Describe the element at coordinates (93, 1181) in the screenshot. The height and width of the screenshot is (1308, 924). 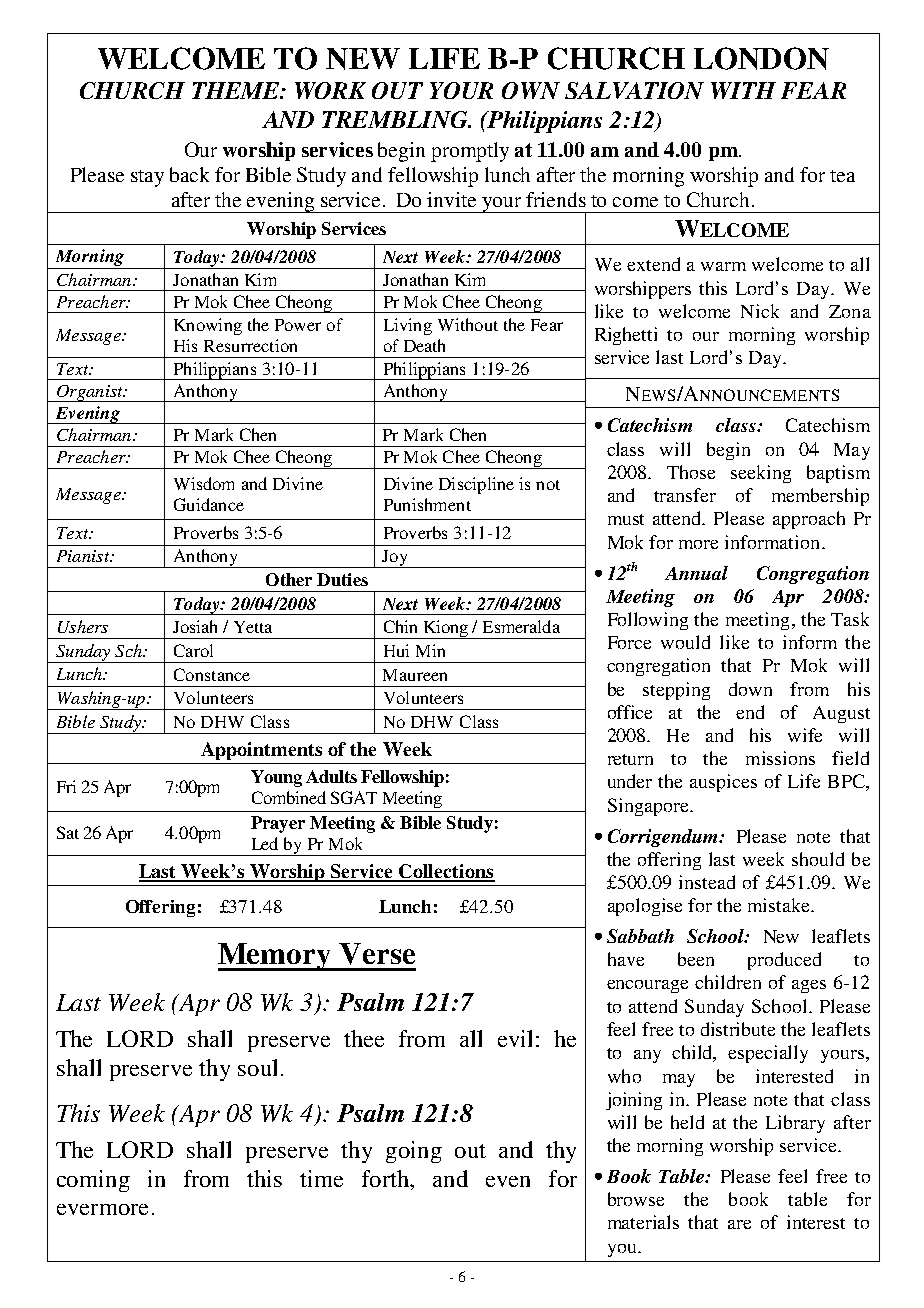
I see `coming` at that location.
